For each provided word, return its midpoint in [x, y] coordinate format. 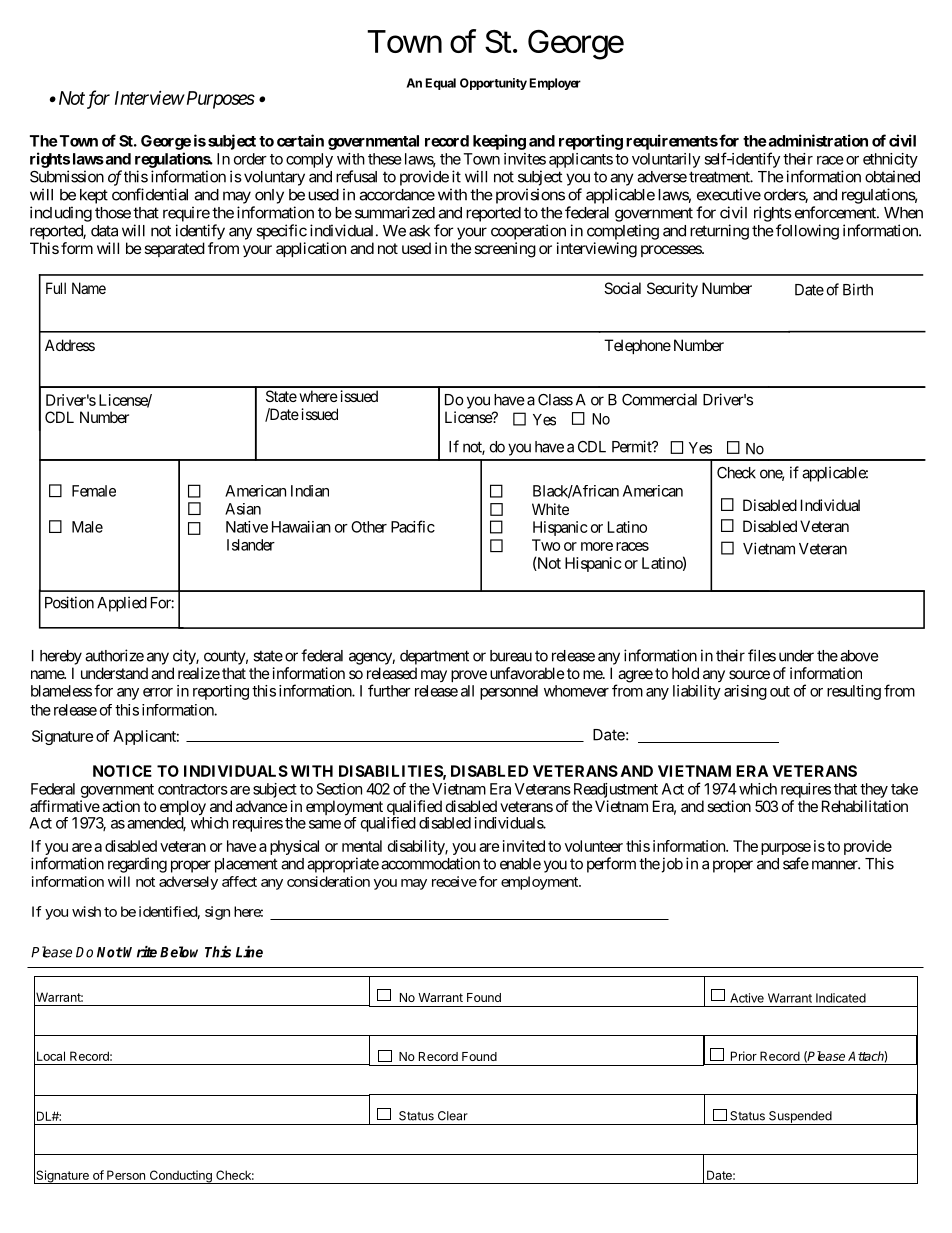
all [467, 691]
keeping [499, 142]
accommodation [430, 863]
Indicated [841, 998]
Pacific [413, 526]
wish [86, 911]
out [780, 691]
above [859, 656]
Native [247, 527]
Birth [858, 289]
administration [817, 140]
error [158, 692]
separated [175, 249]
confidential [150, 194]
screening [505, 250]
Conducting [180, 1177]
